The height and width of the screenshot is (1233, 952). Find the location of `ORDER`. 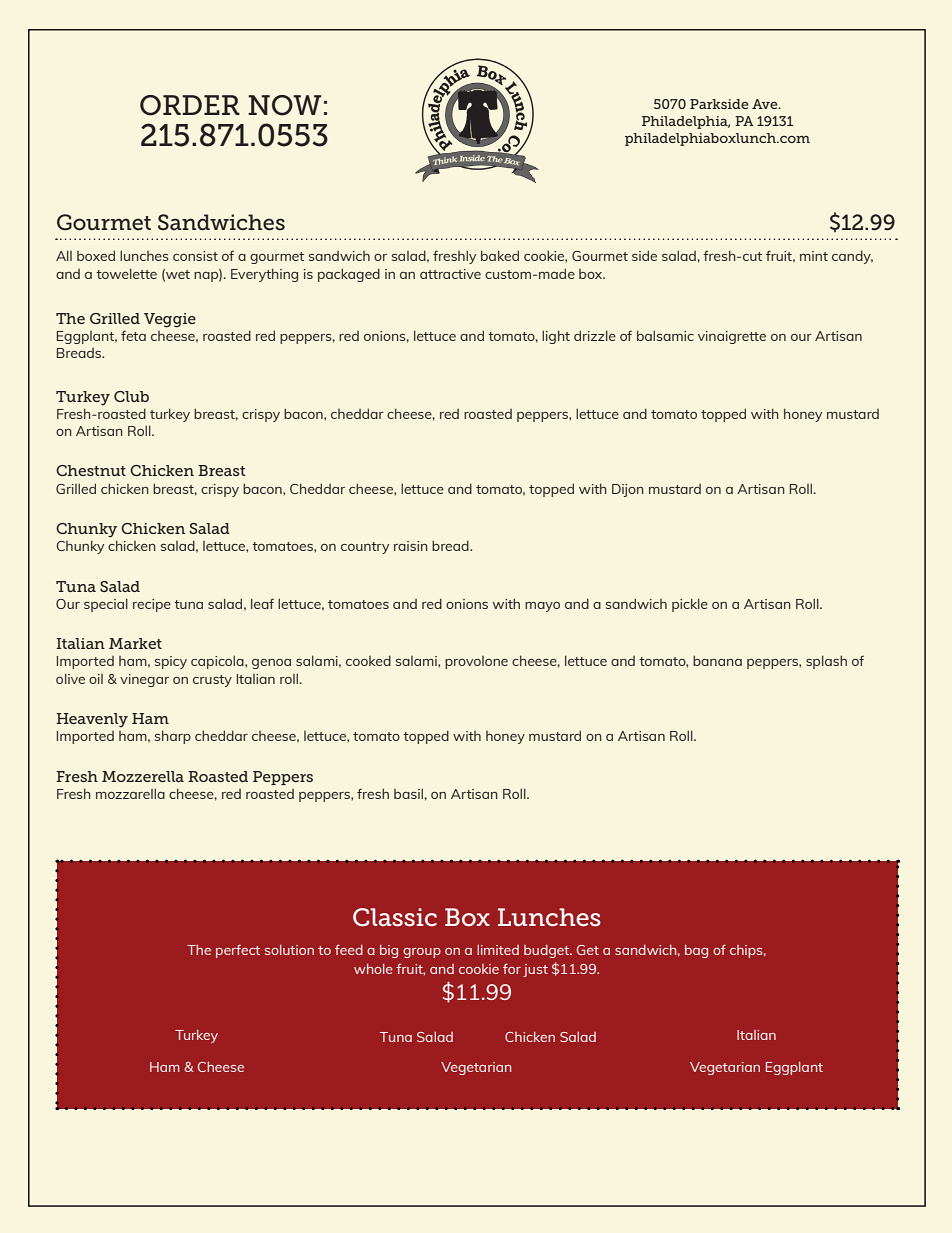

ORDER is located at coordinates (190, 105).
